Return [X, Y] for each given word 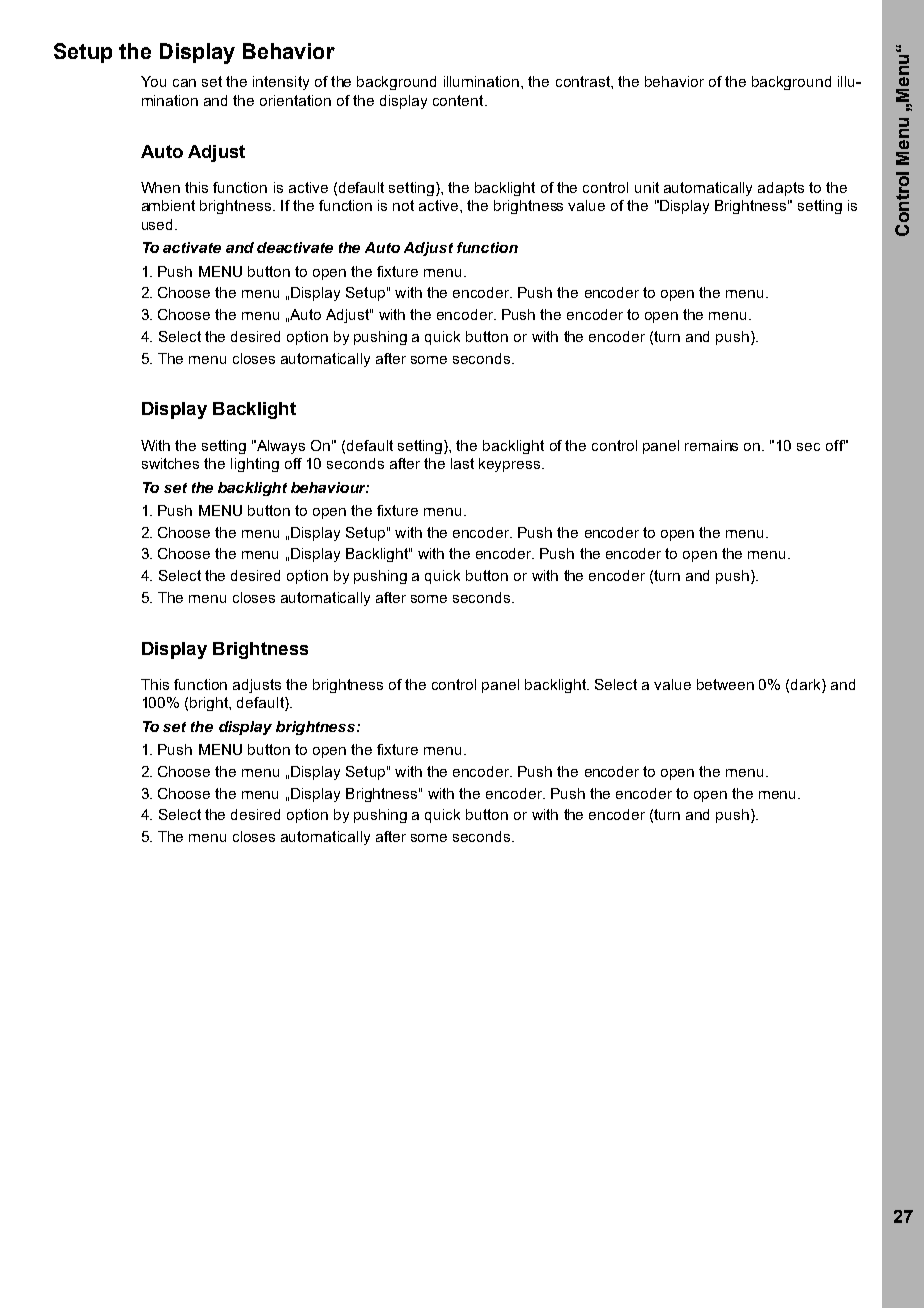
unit [647, 187]
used [159, 224]
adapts [781, 189]
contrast [584, 81]
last [462, 463]
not [403, 205]
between [725, 684]
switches [170, 463]
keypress [511, 465]
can [184, 83]
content [459, 100]
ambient [168, 205]
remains [711, 445]
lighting [255, 465]
